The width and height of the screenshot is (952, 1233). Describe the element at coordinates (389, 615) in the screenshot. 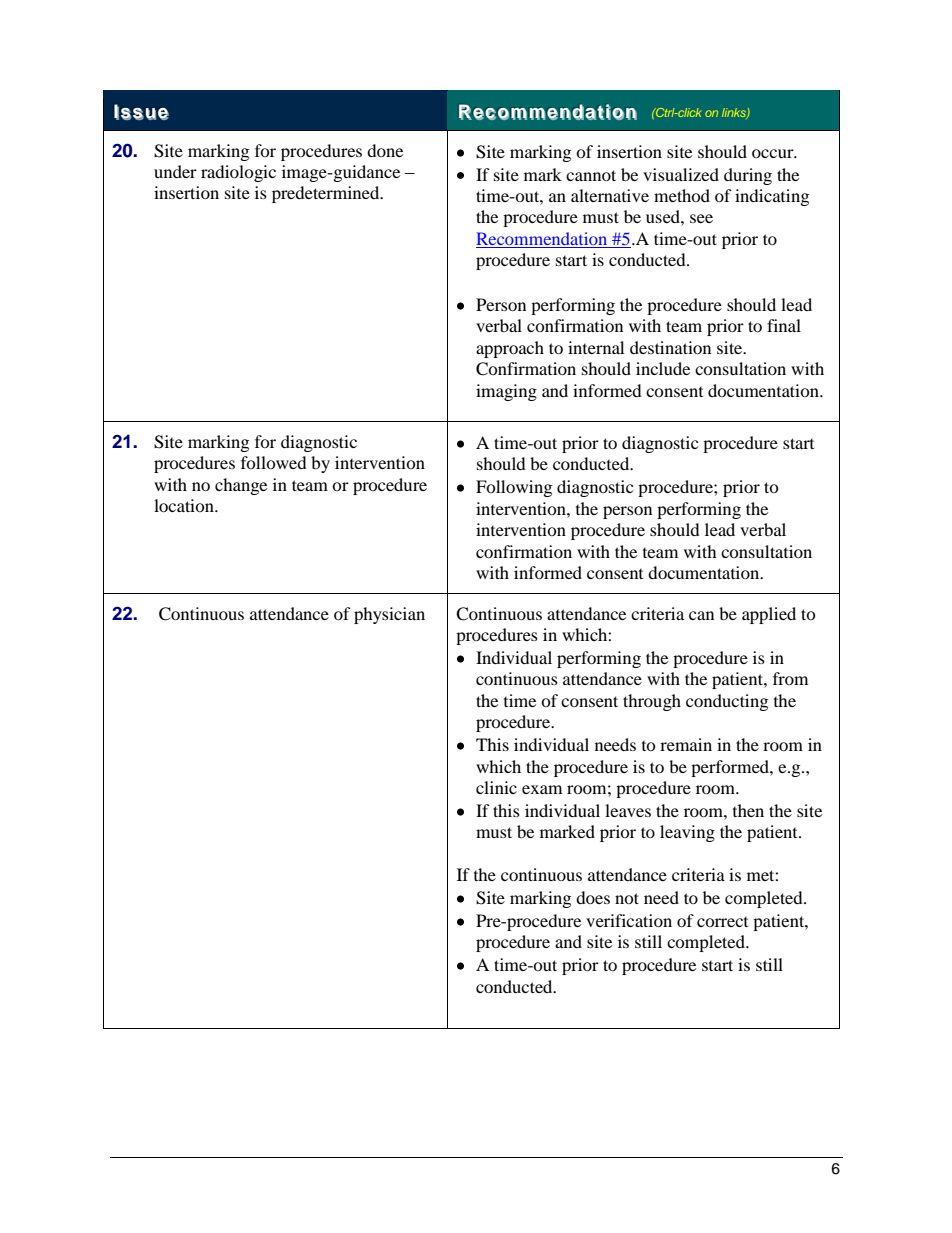

I see `physician` at that location.
